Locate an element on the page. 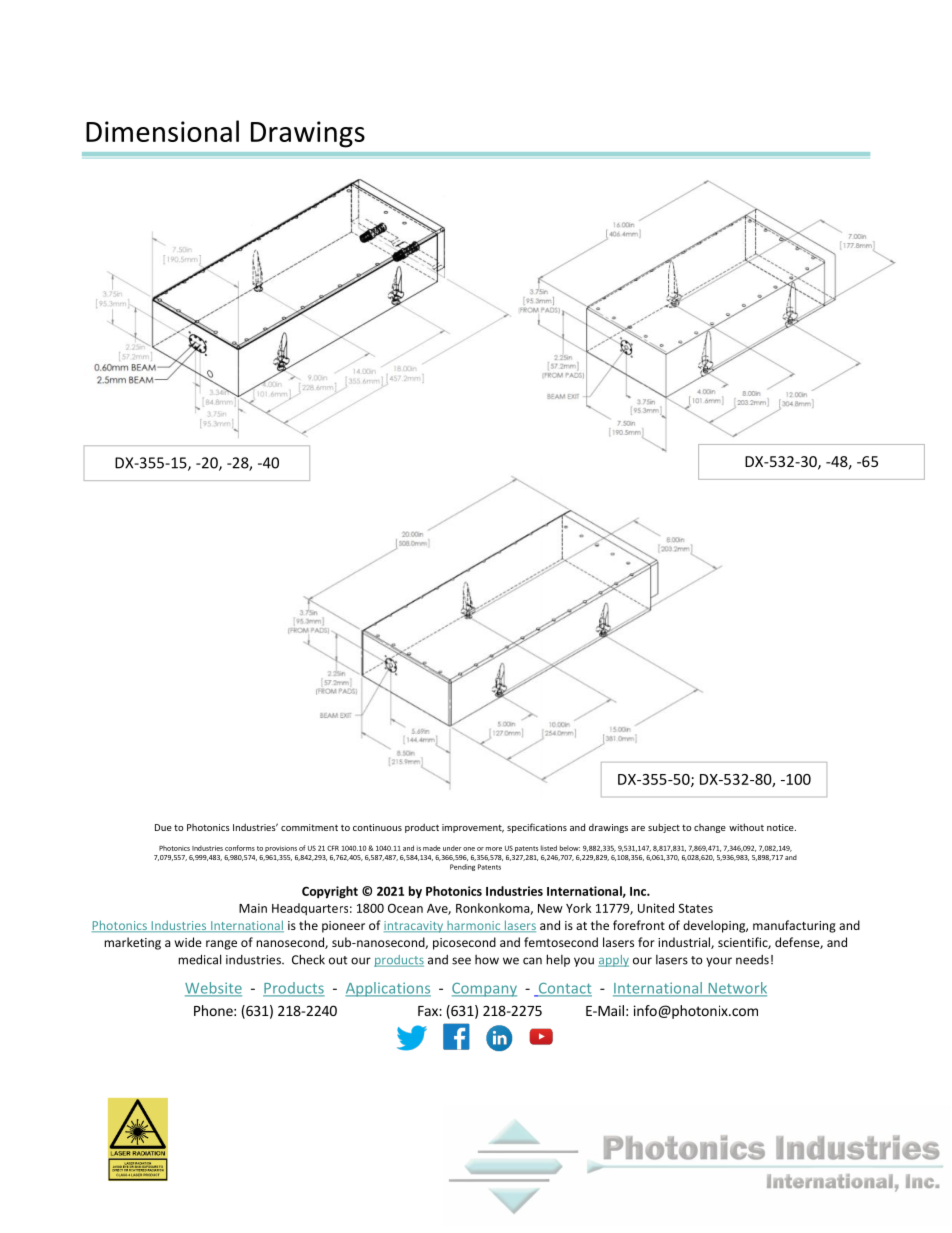 Image resolution: width=952 pixels, height=1233 pixels. specifications is located at coordinates (537, 828).
